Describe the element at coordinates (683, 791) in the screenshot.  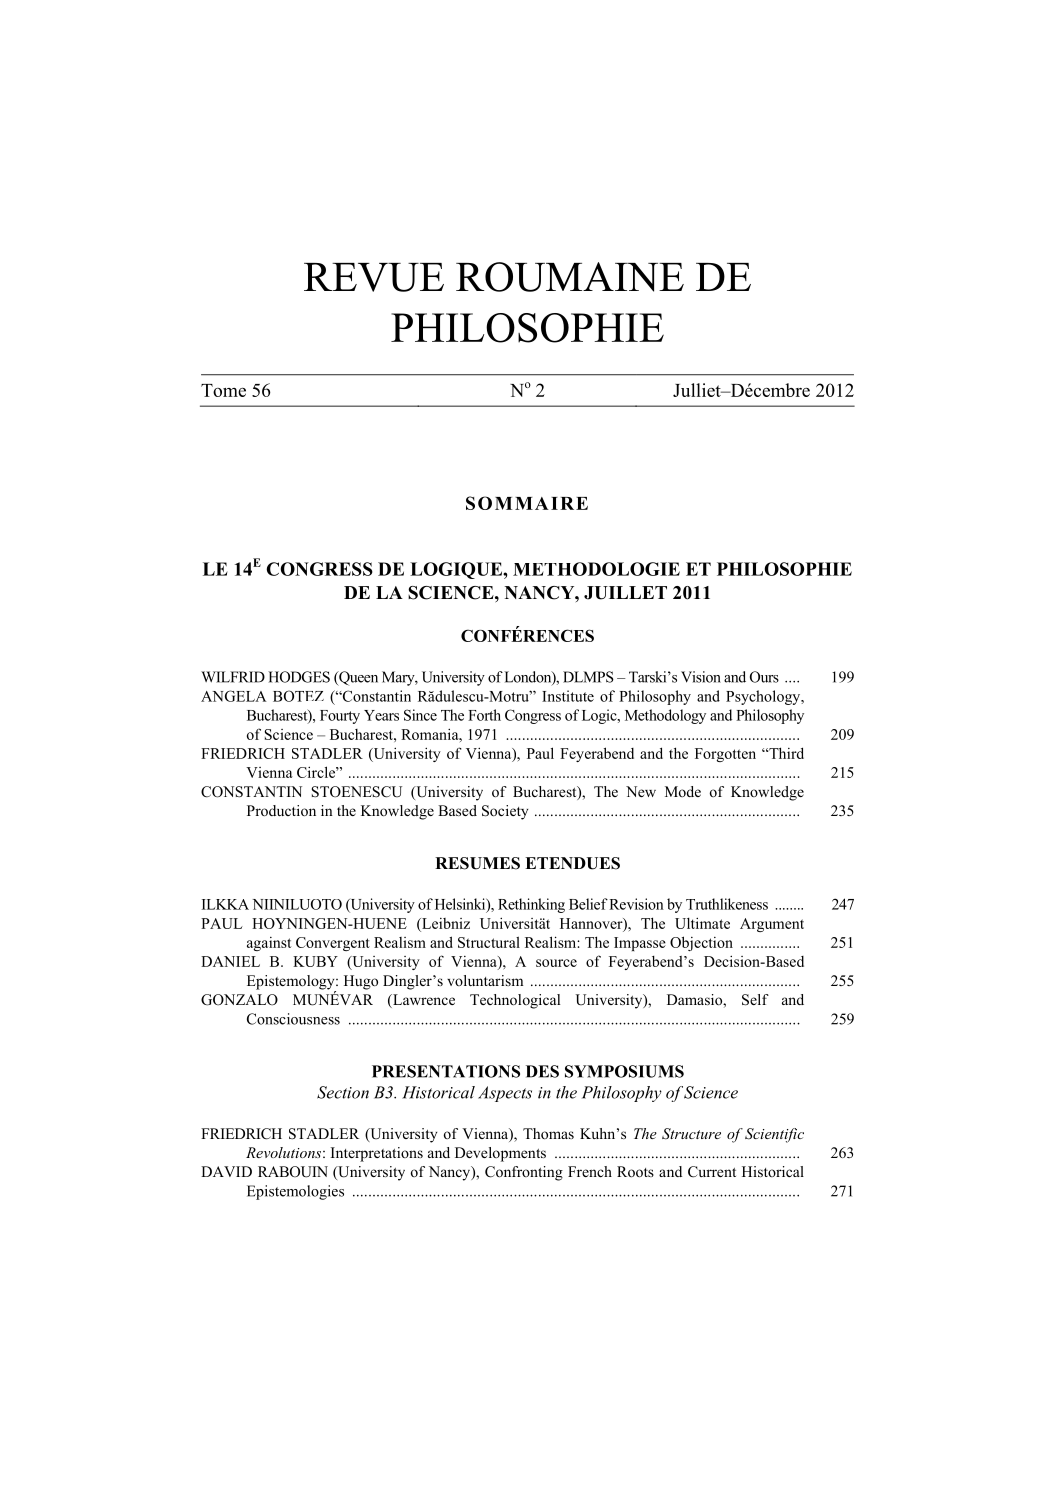
I see `Mode` at that location.
